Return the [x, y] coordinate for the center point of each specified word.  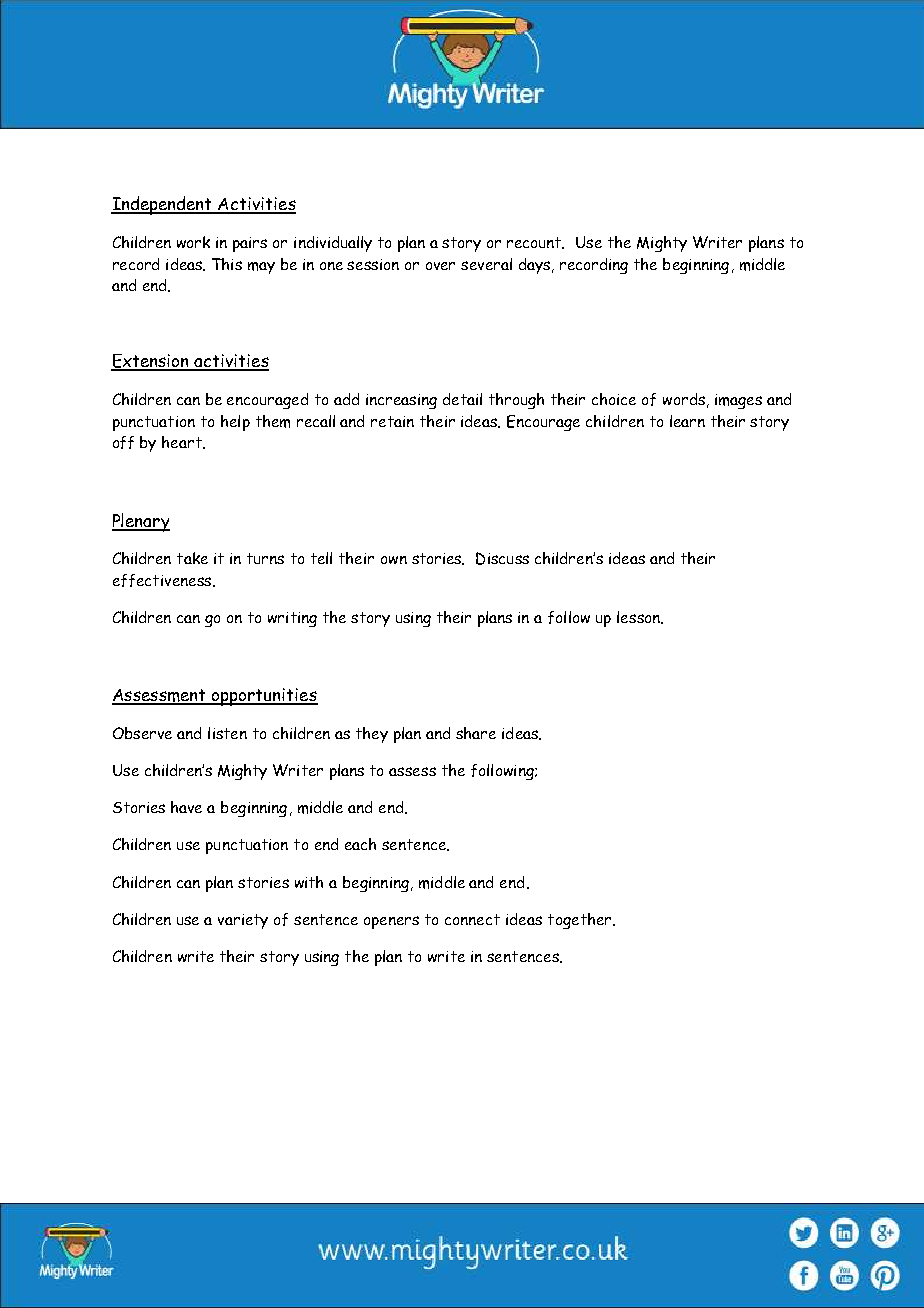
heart [183, 442]
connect [472, 919]
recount [535, 243]
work [193, 242]
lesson [639, 617]
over [440, 266]
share [476, 733]
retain [392, 421]
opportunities [264, 697]
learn [687, 421]
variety [243, 921]
